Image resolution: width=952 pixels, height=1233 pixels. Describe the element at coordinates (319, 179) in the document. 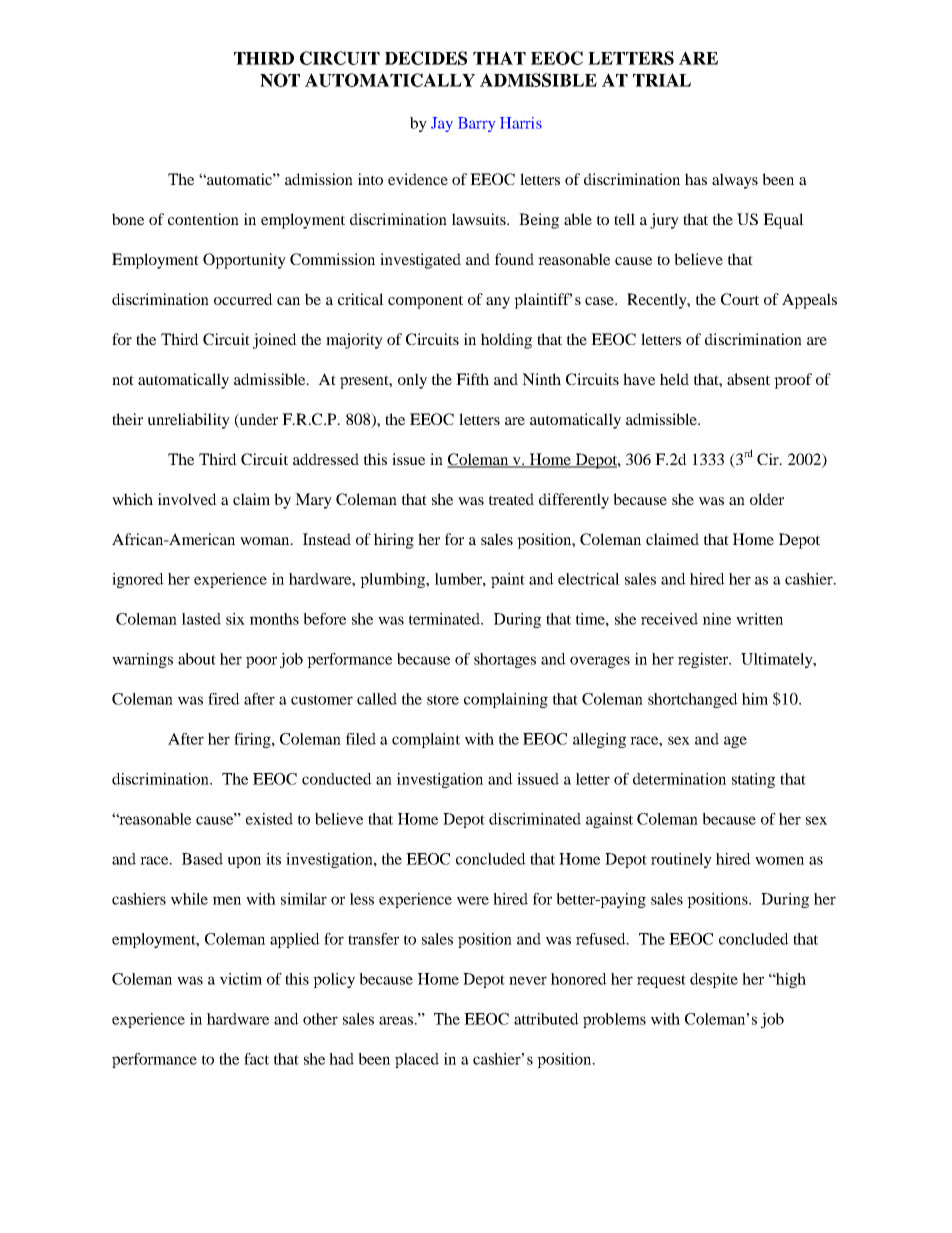

I see `admission` at that location.
